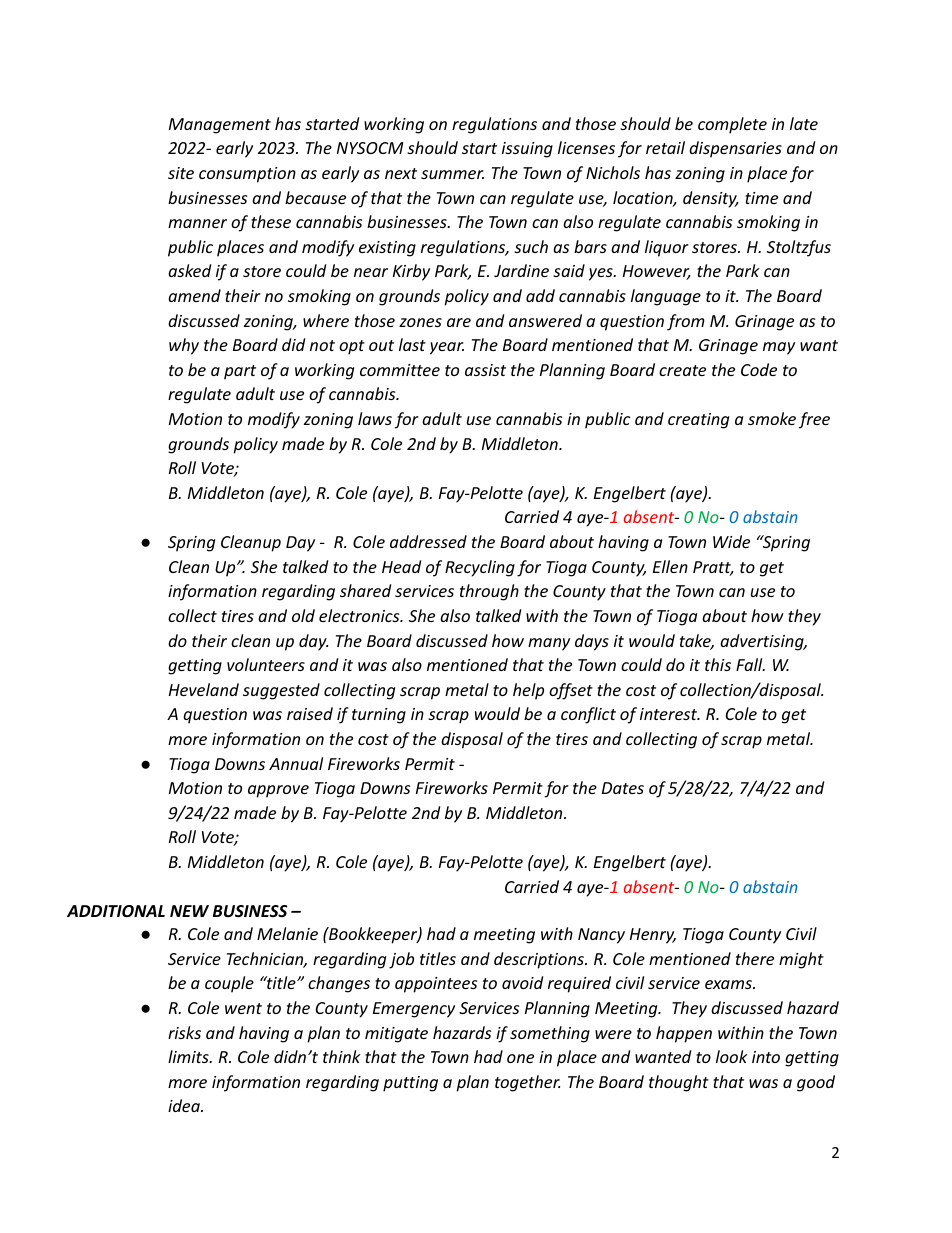  What do you see at coordinates (485, 370) in the image?
I see `assist` at bounding box center [485, 370].
